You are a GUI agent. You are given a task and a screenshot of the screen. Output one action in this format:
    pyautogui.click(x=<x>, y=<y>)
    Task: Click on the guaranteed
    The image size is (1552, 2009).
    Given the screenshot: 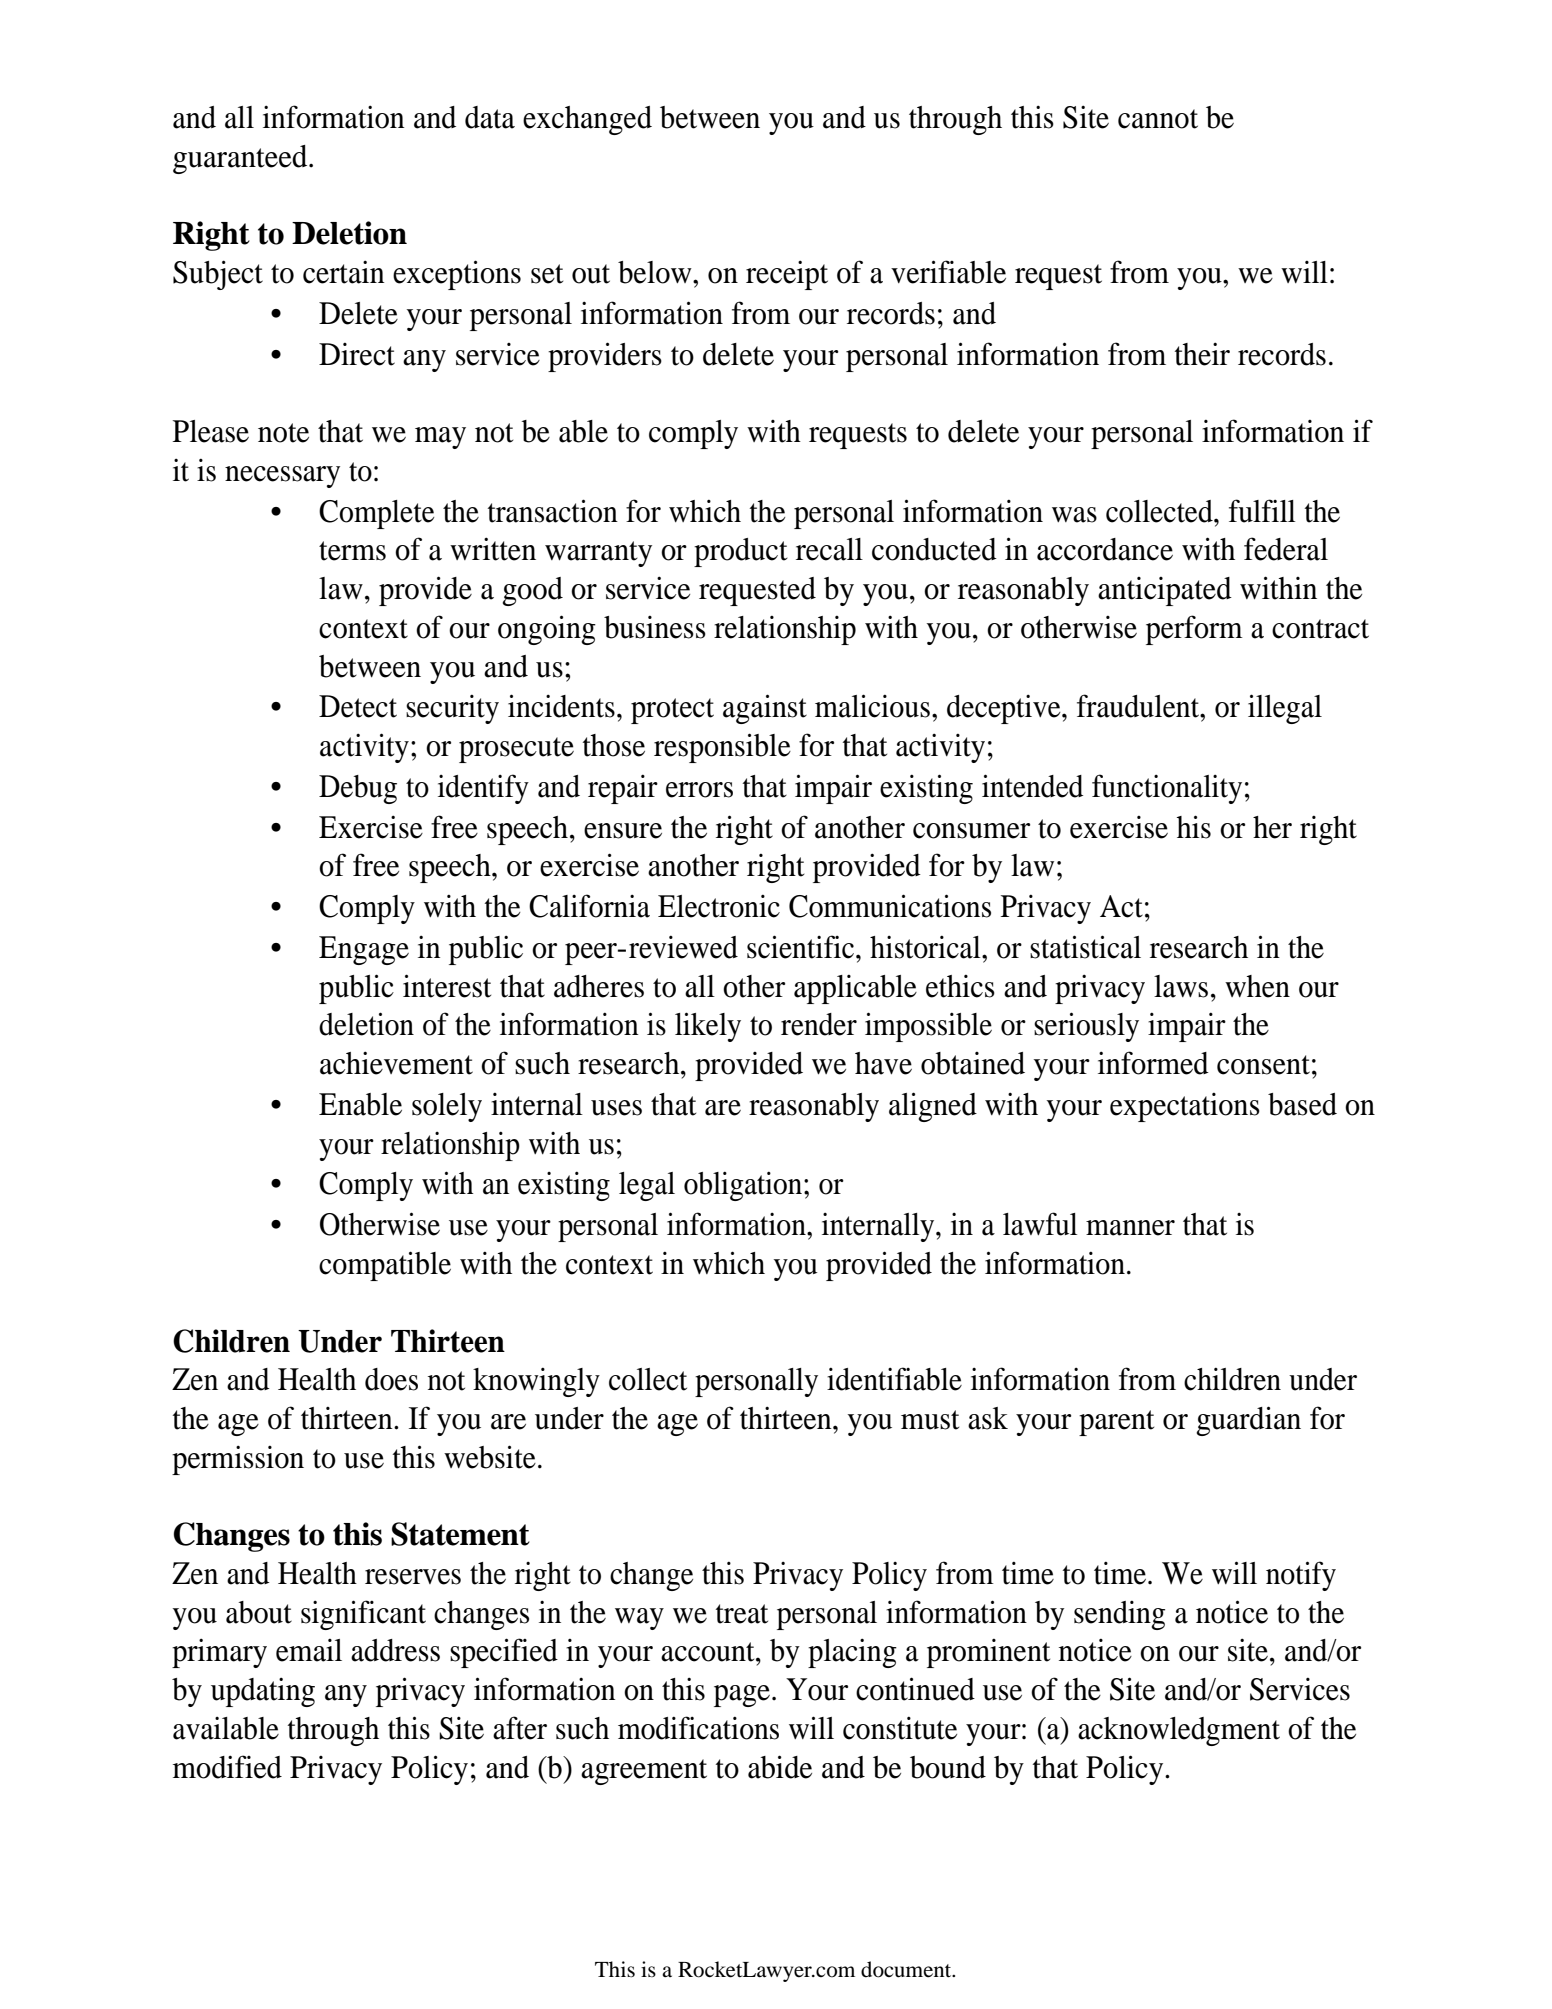 What is the action you would take?
    pyautogui.click(x=241, y=159)
